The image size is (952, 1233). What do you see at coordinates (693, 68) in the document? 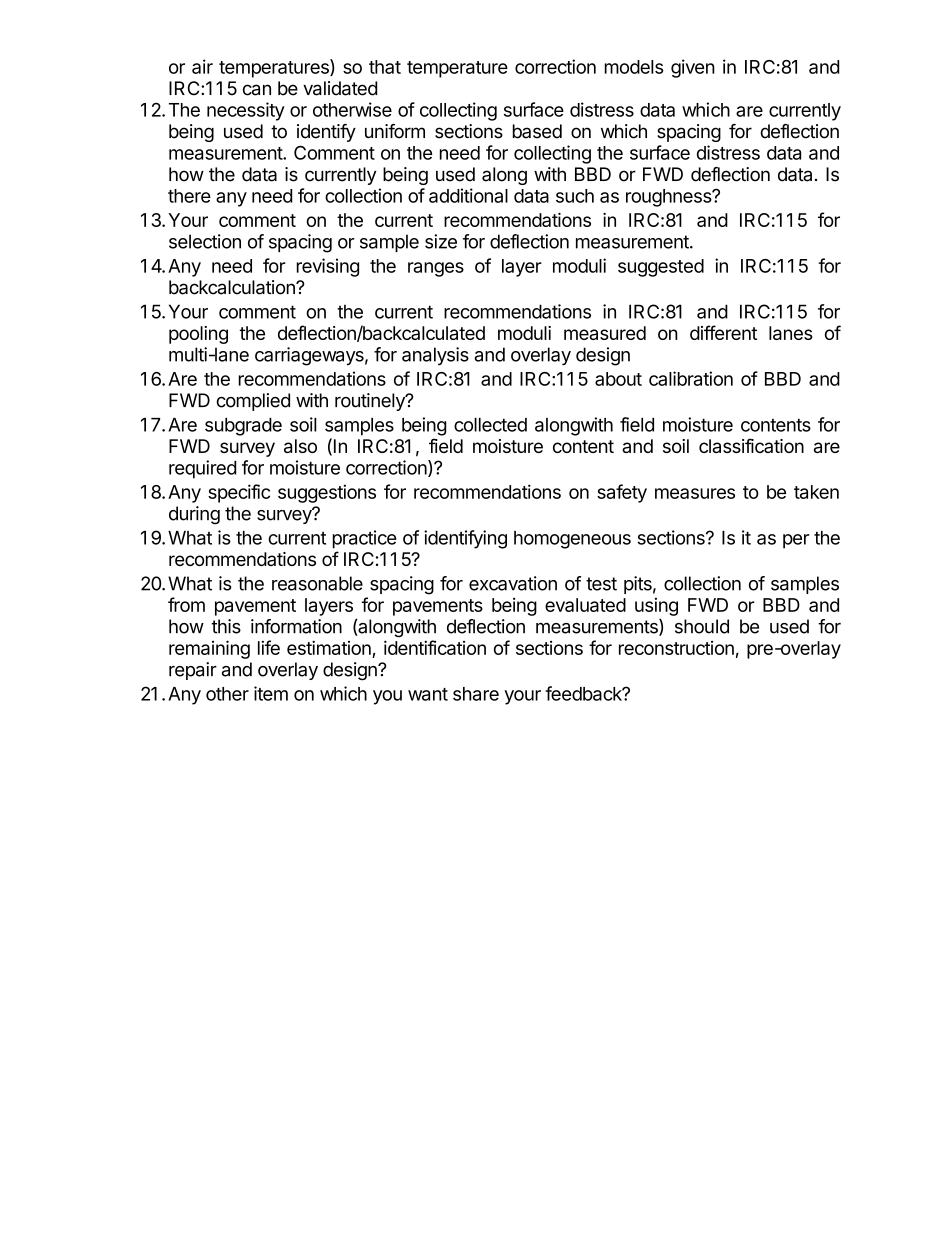
I see `given` at bounding box center [693, 68].
